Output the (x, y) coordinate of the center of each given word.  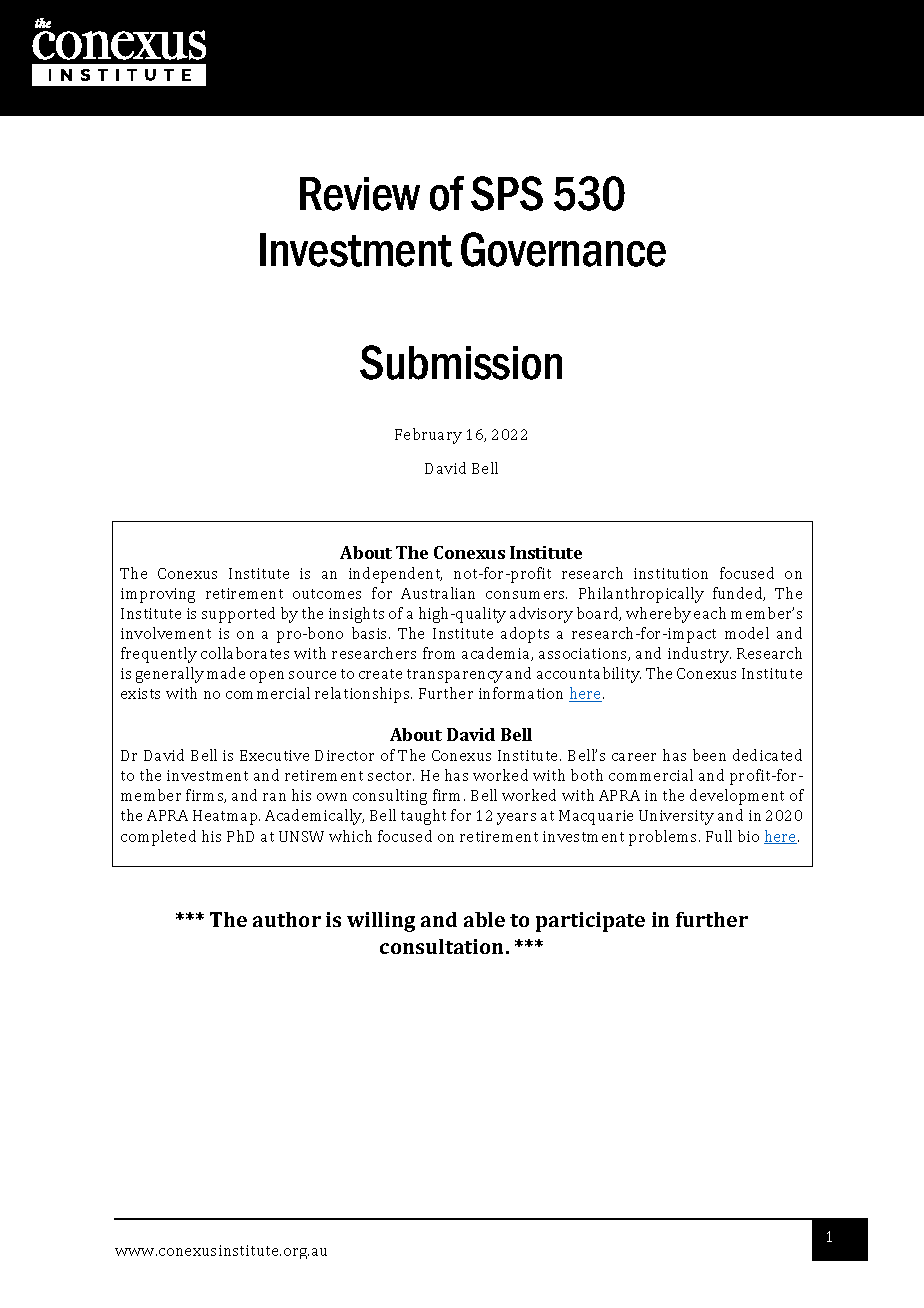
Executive (274, 755)
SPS (507, 193)
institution (671, 573)
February (428, 436)
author (287, 919)
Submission (461, 362)
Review (360, 194)
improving (158, 595)
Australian (438, 593)
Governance (563, 249)
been (709, 755)
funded (739, 594)
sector (391, 776)
